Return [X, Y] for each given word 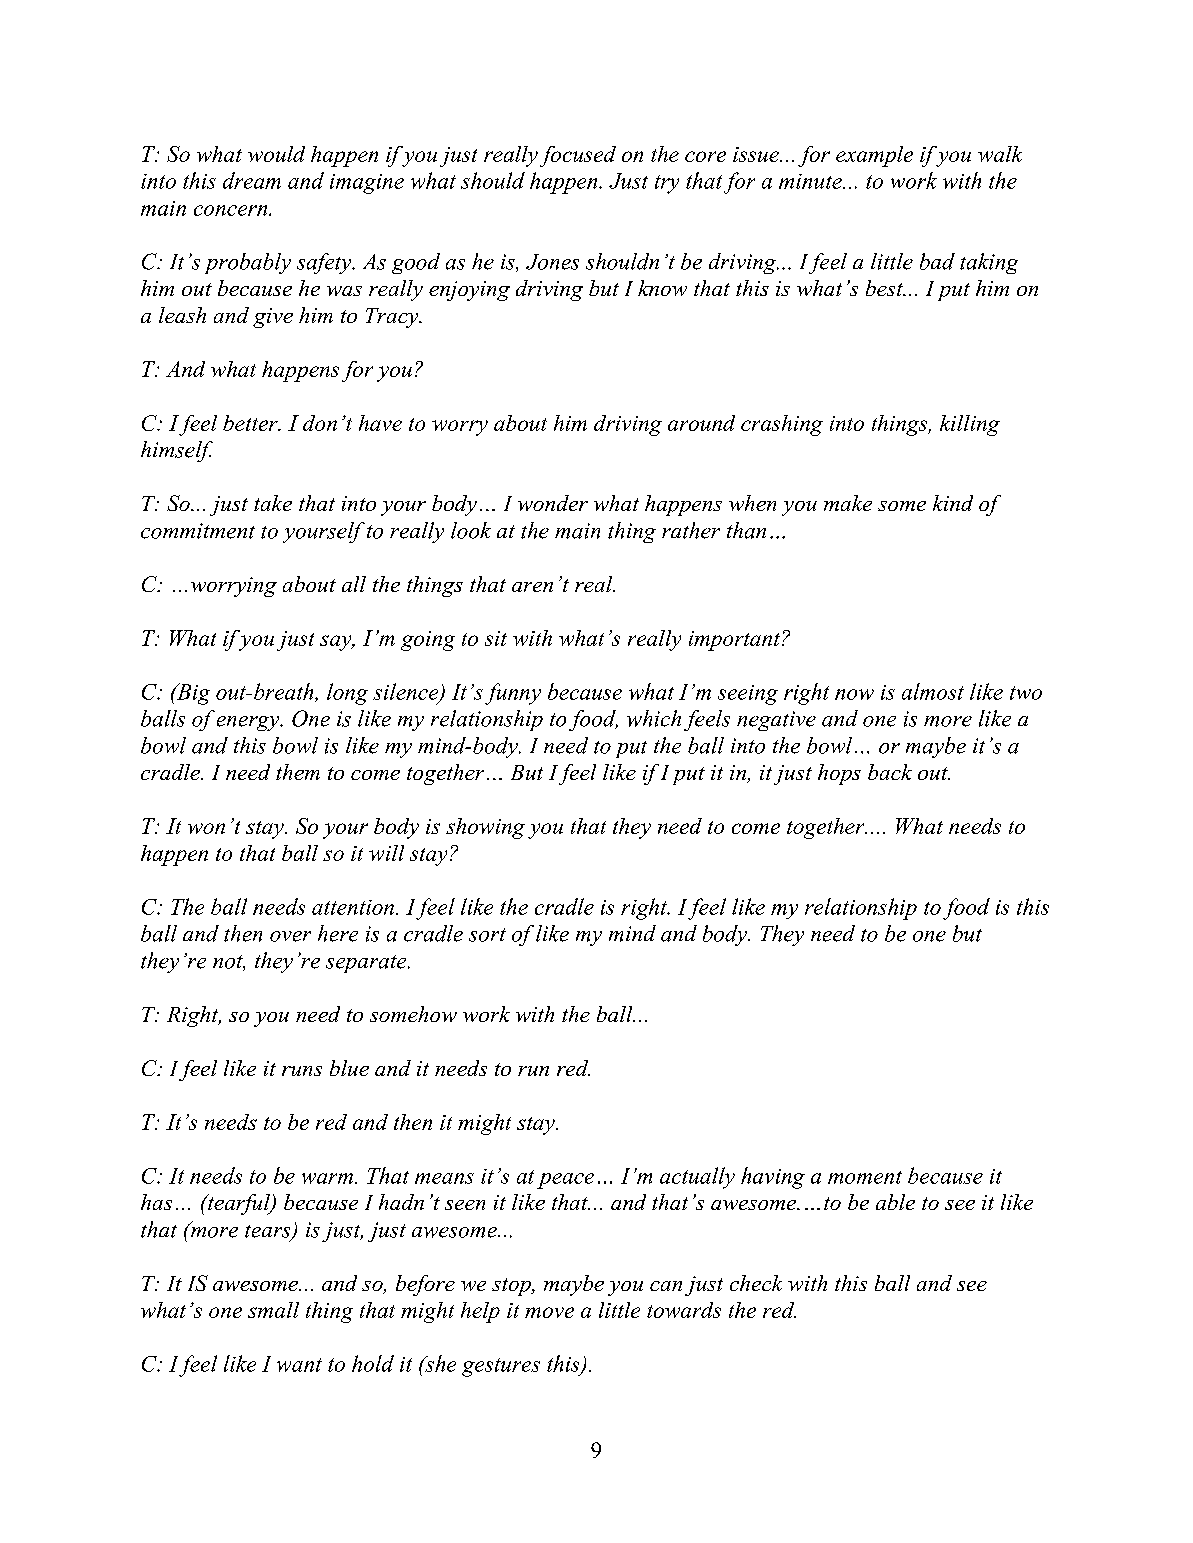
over [290, 936]
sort [487, 935]
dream [252, 180]
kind [953, 503]
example [874, 156]
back [890, 772]
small [273, 1310]
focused [578, 156]
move [549, 1312]
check [756, 1283]
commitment [198, 531]
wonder [553, 503]
